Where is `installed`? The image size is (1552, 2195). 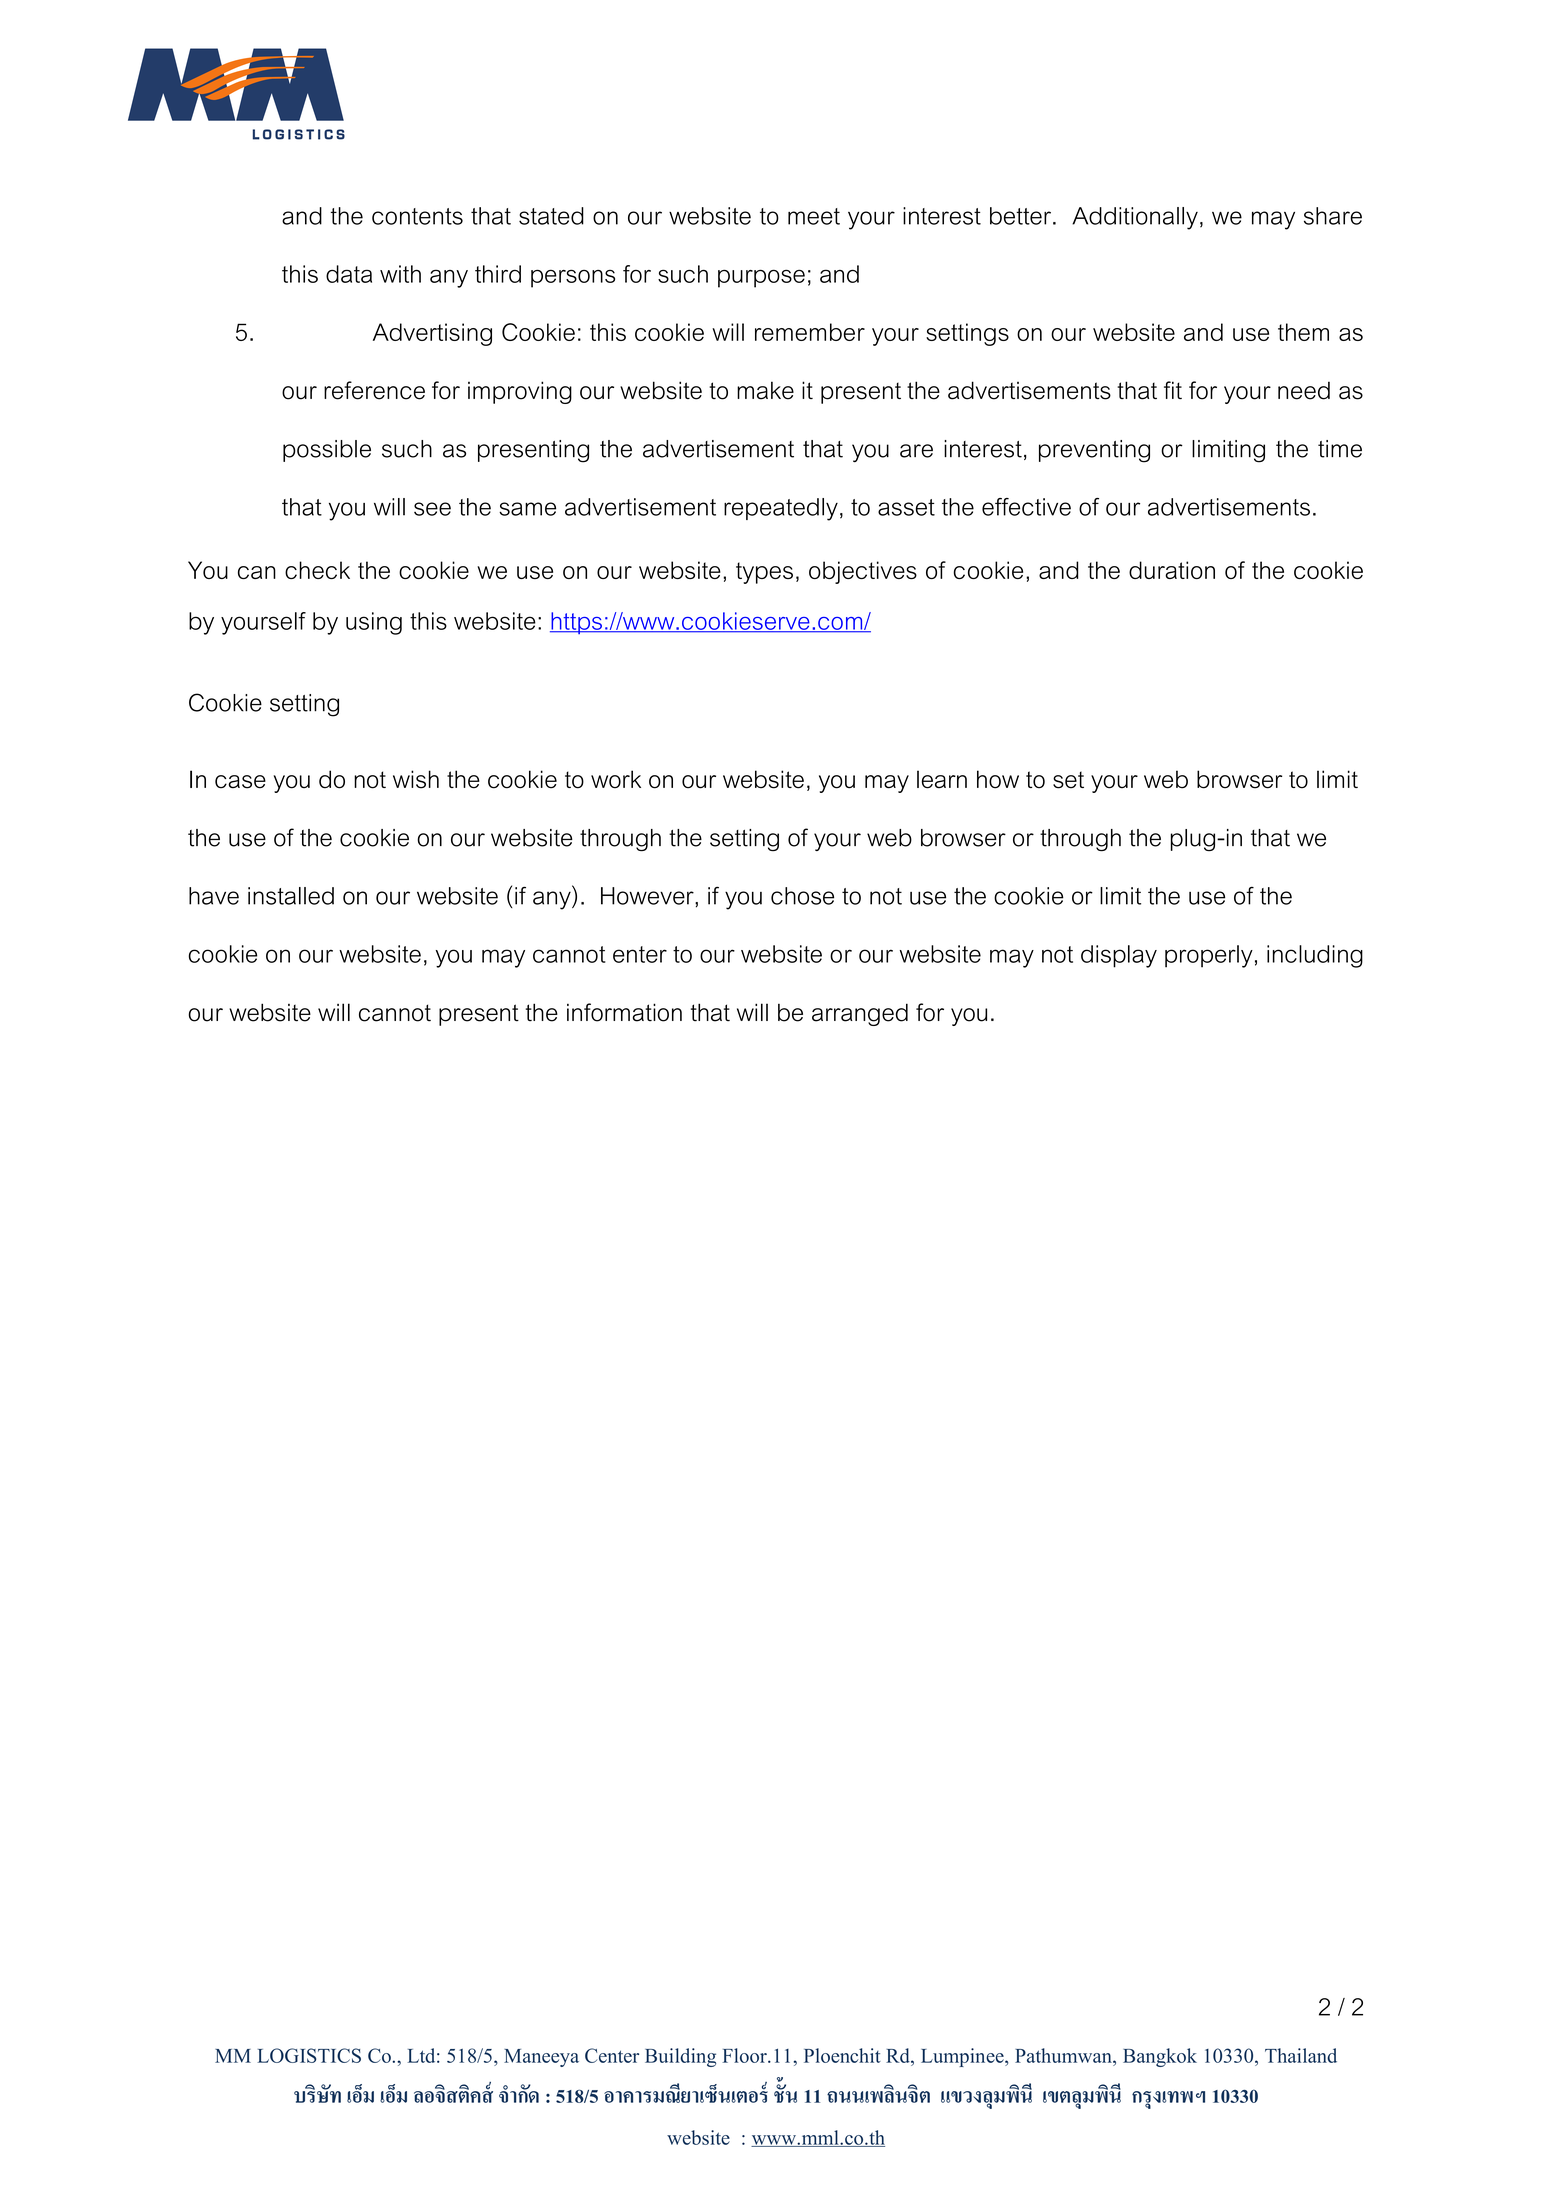 installed is located at coordinates (291, 896).
